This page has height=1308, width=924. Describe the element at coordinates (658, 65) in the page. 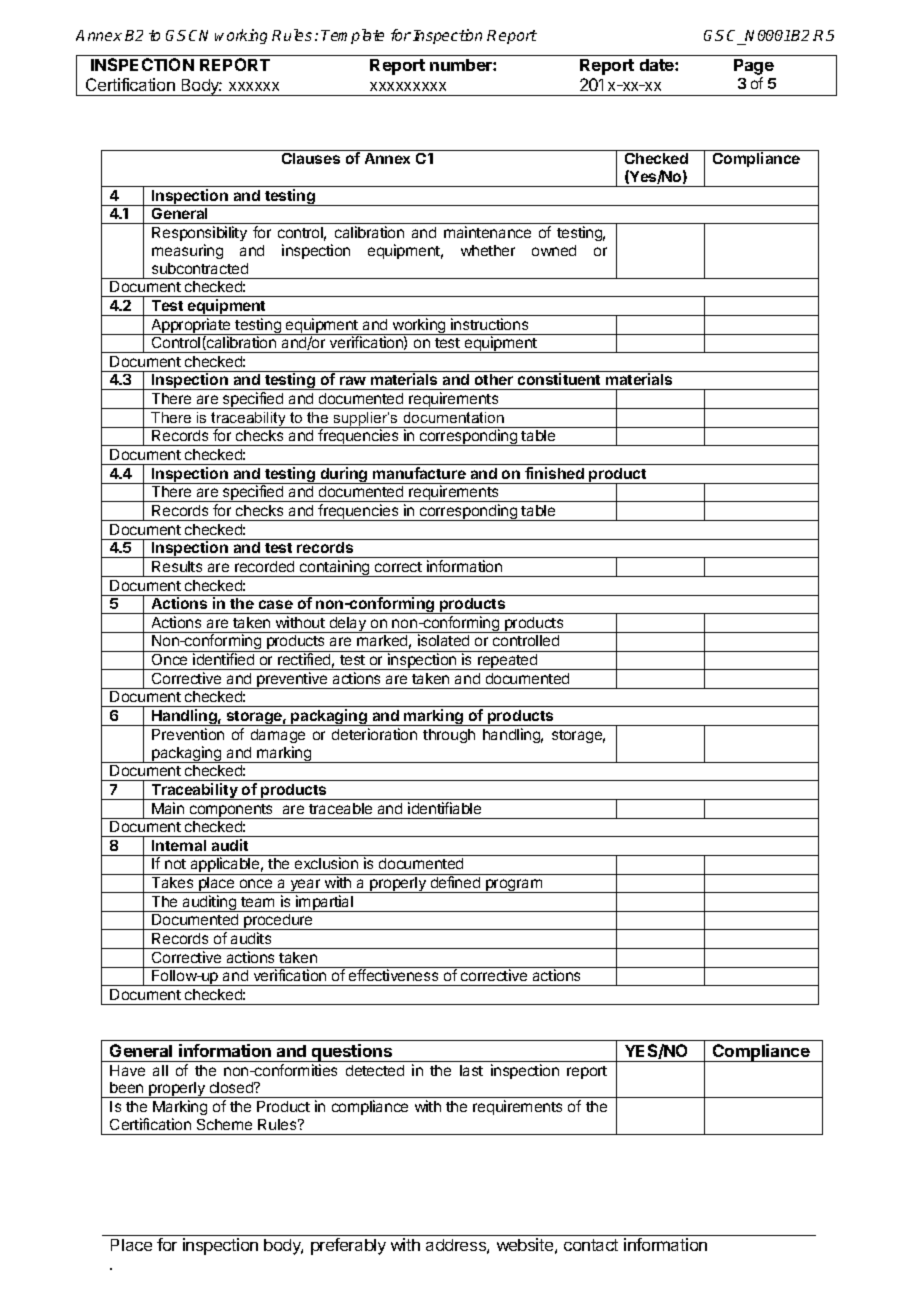

I see `date` at that location.
